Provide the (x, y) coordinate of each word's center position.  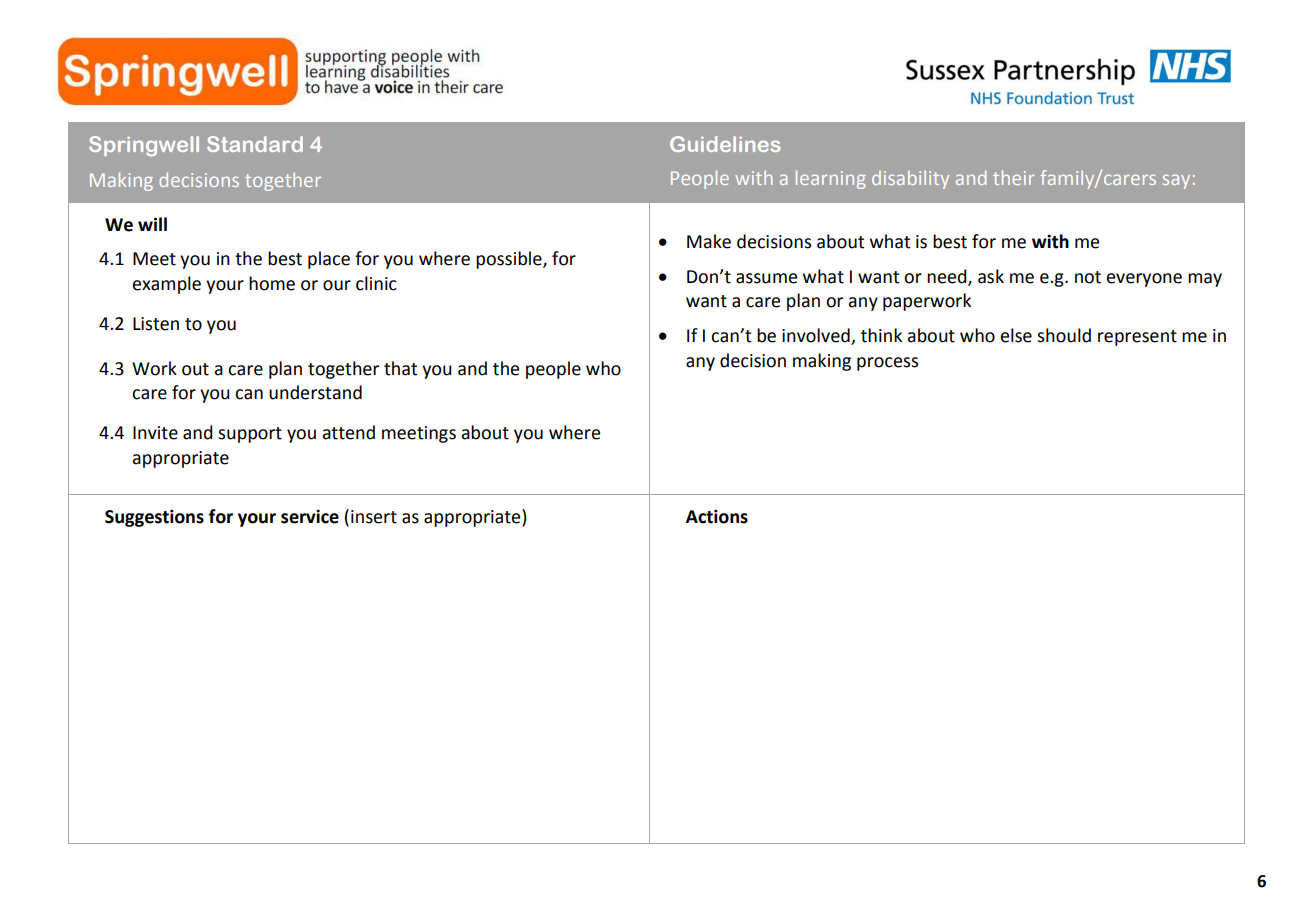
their (1014, 177)
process (887, 364)
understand (315, 392)
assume (766, 278)
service (310, 517)
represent (1137, 338)
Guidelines (725, 144)
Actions (717, 517)
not (1088, 277)
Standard (255, 144)
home (272, 283)
